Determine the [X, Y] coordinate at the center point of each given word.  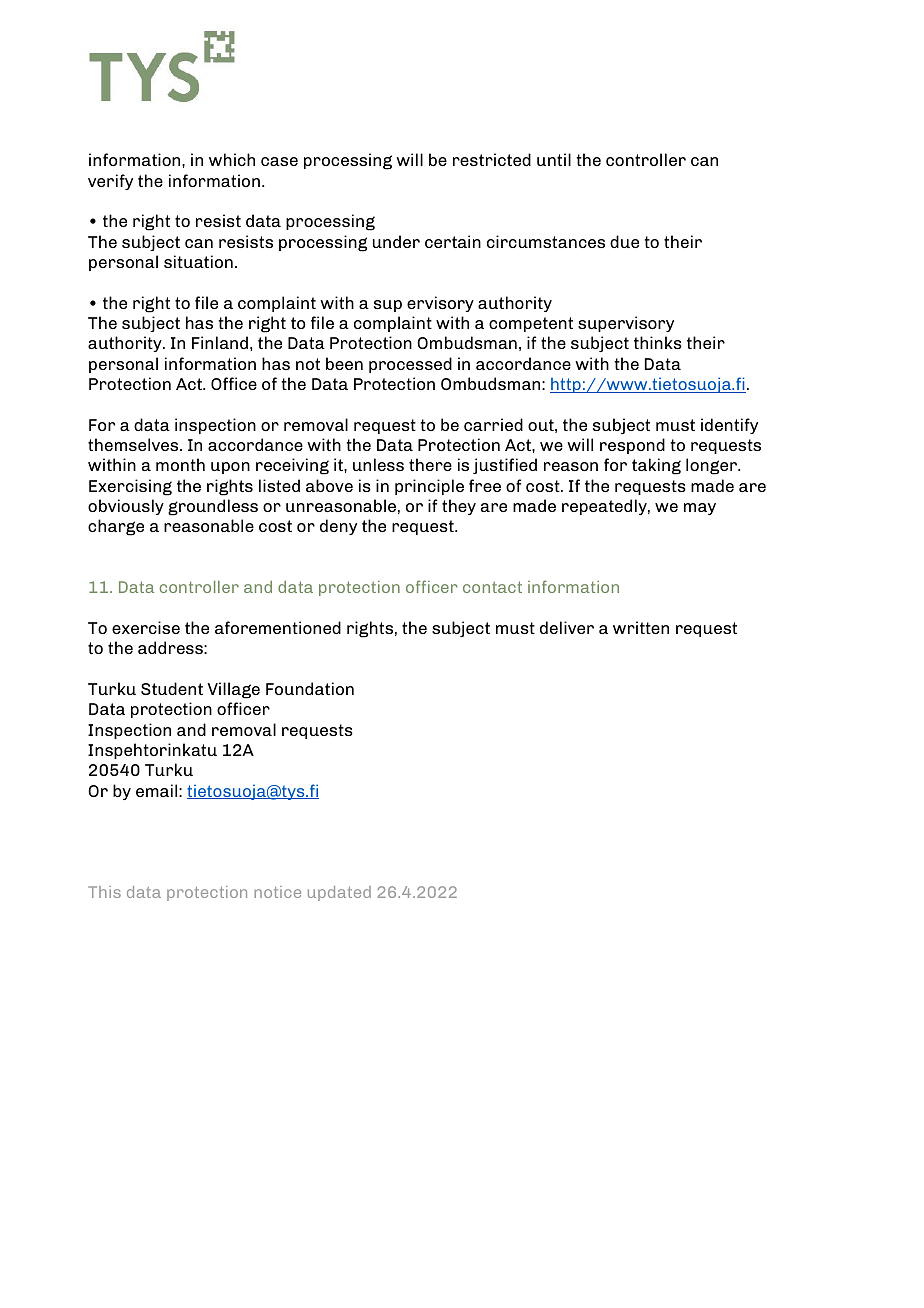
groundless [213, 507]
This [104, 892]
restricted [492, 159]
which [232, 159]
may [700, 509]
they [459, 507]
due [624, 241]
